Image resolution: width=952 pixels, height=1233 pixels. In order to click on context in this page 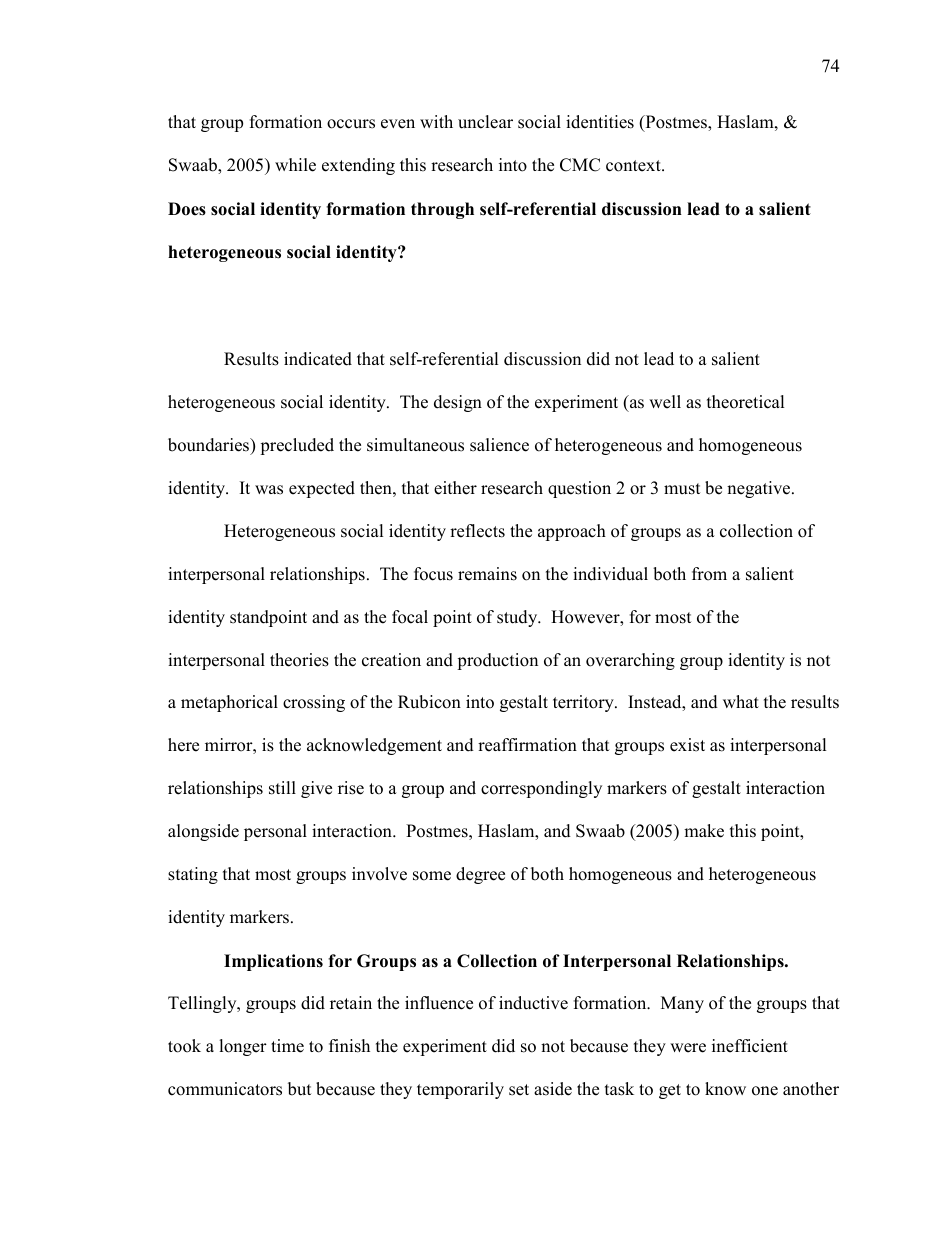, I will do `click(634, 166)`.
